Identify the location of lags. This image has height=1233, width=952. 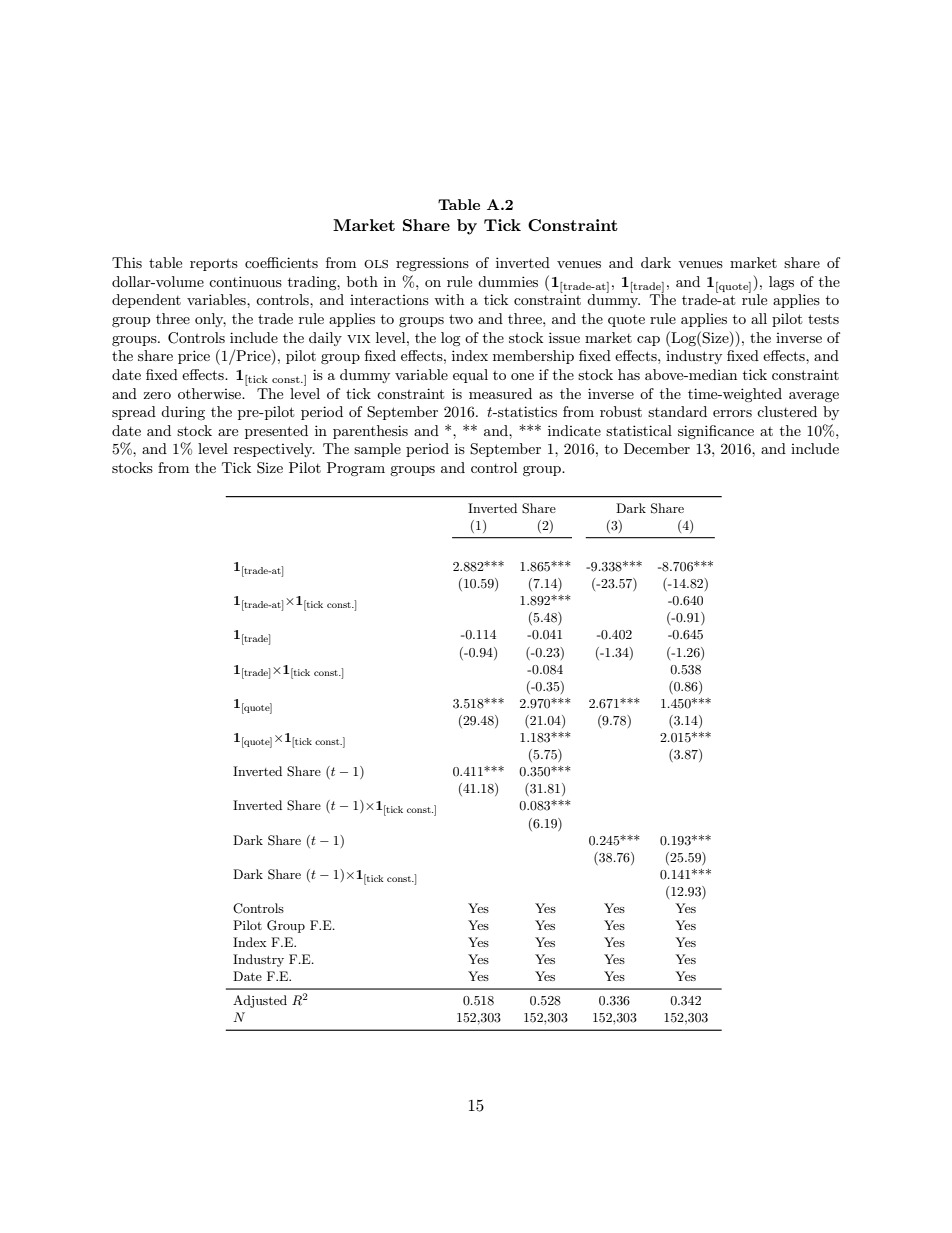
(781, 283).
